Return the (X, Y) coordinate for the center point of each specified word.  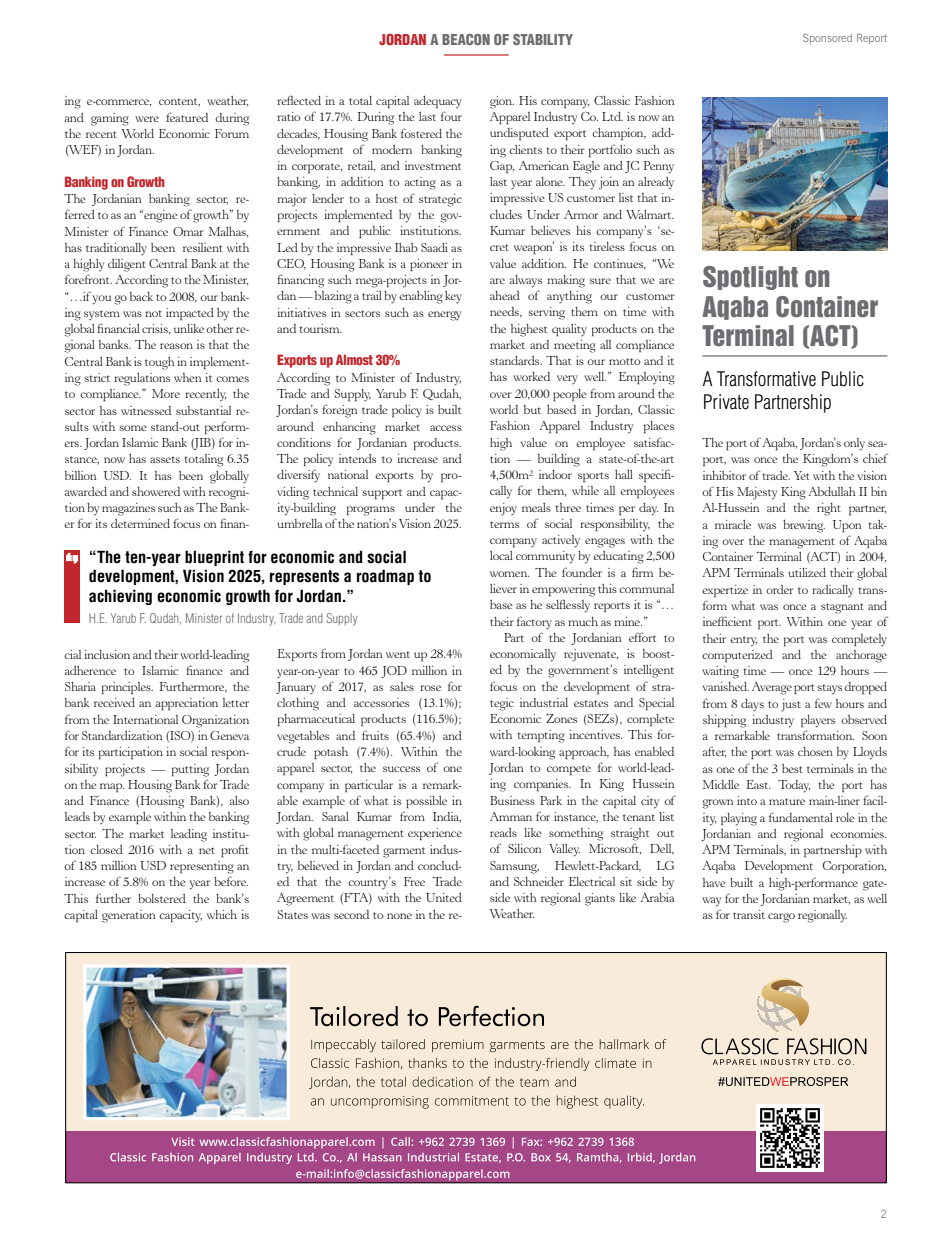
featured (187, 117)
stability (543, 39)
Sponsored (827, 38)
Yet (802, 475)
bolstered (162, 898)
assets (165, 459)
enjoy (503, 509)
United (444, 897)
